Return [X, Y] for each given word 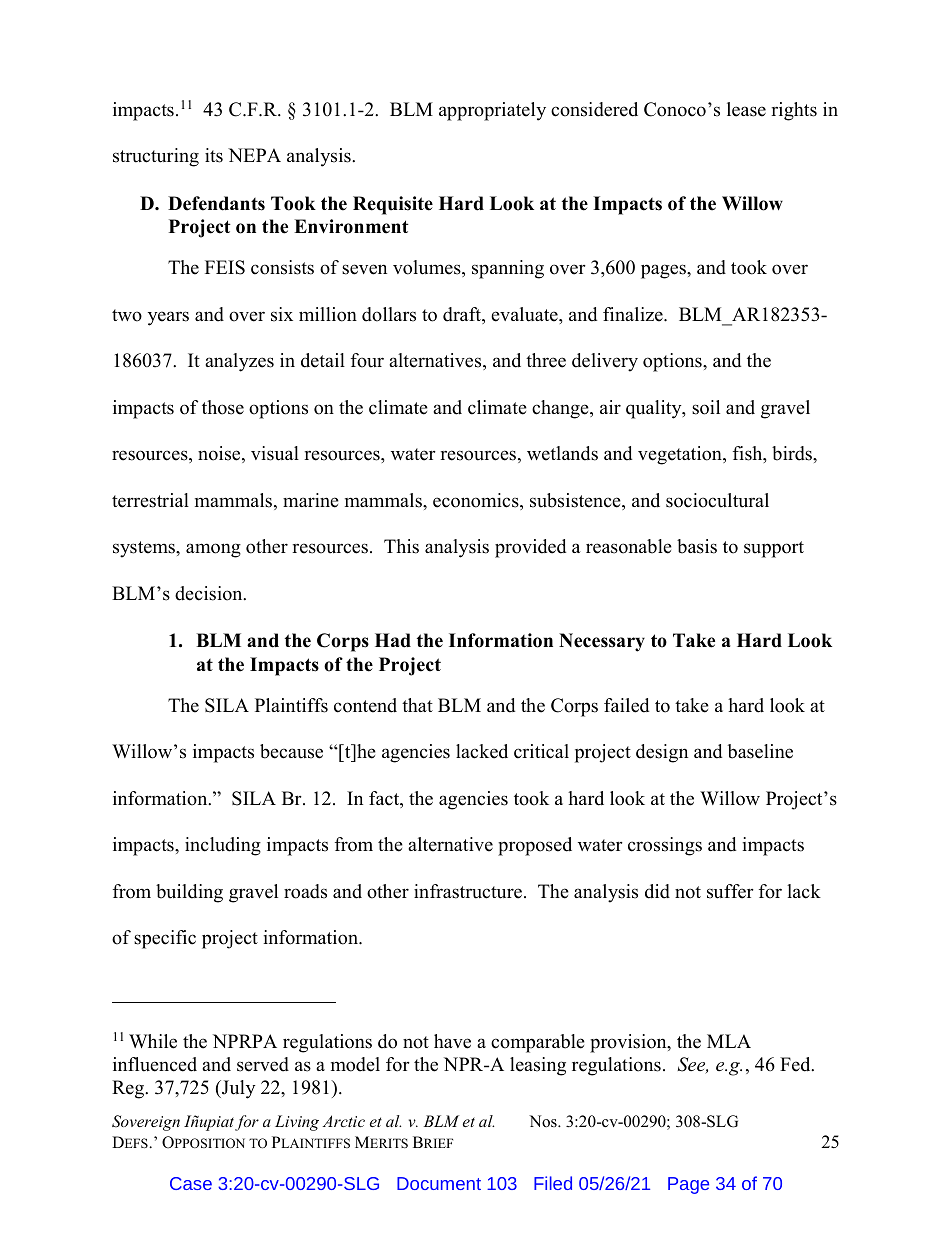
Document [439, 1183]
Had [393, 640]
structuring [156, 157]
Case [191, 1183]
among [213, 550]
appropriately [492, 111]
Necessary [602, 642]
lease [746, 109]
